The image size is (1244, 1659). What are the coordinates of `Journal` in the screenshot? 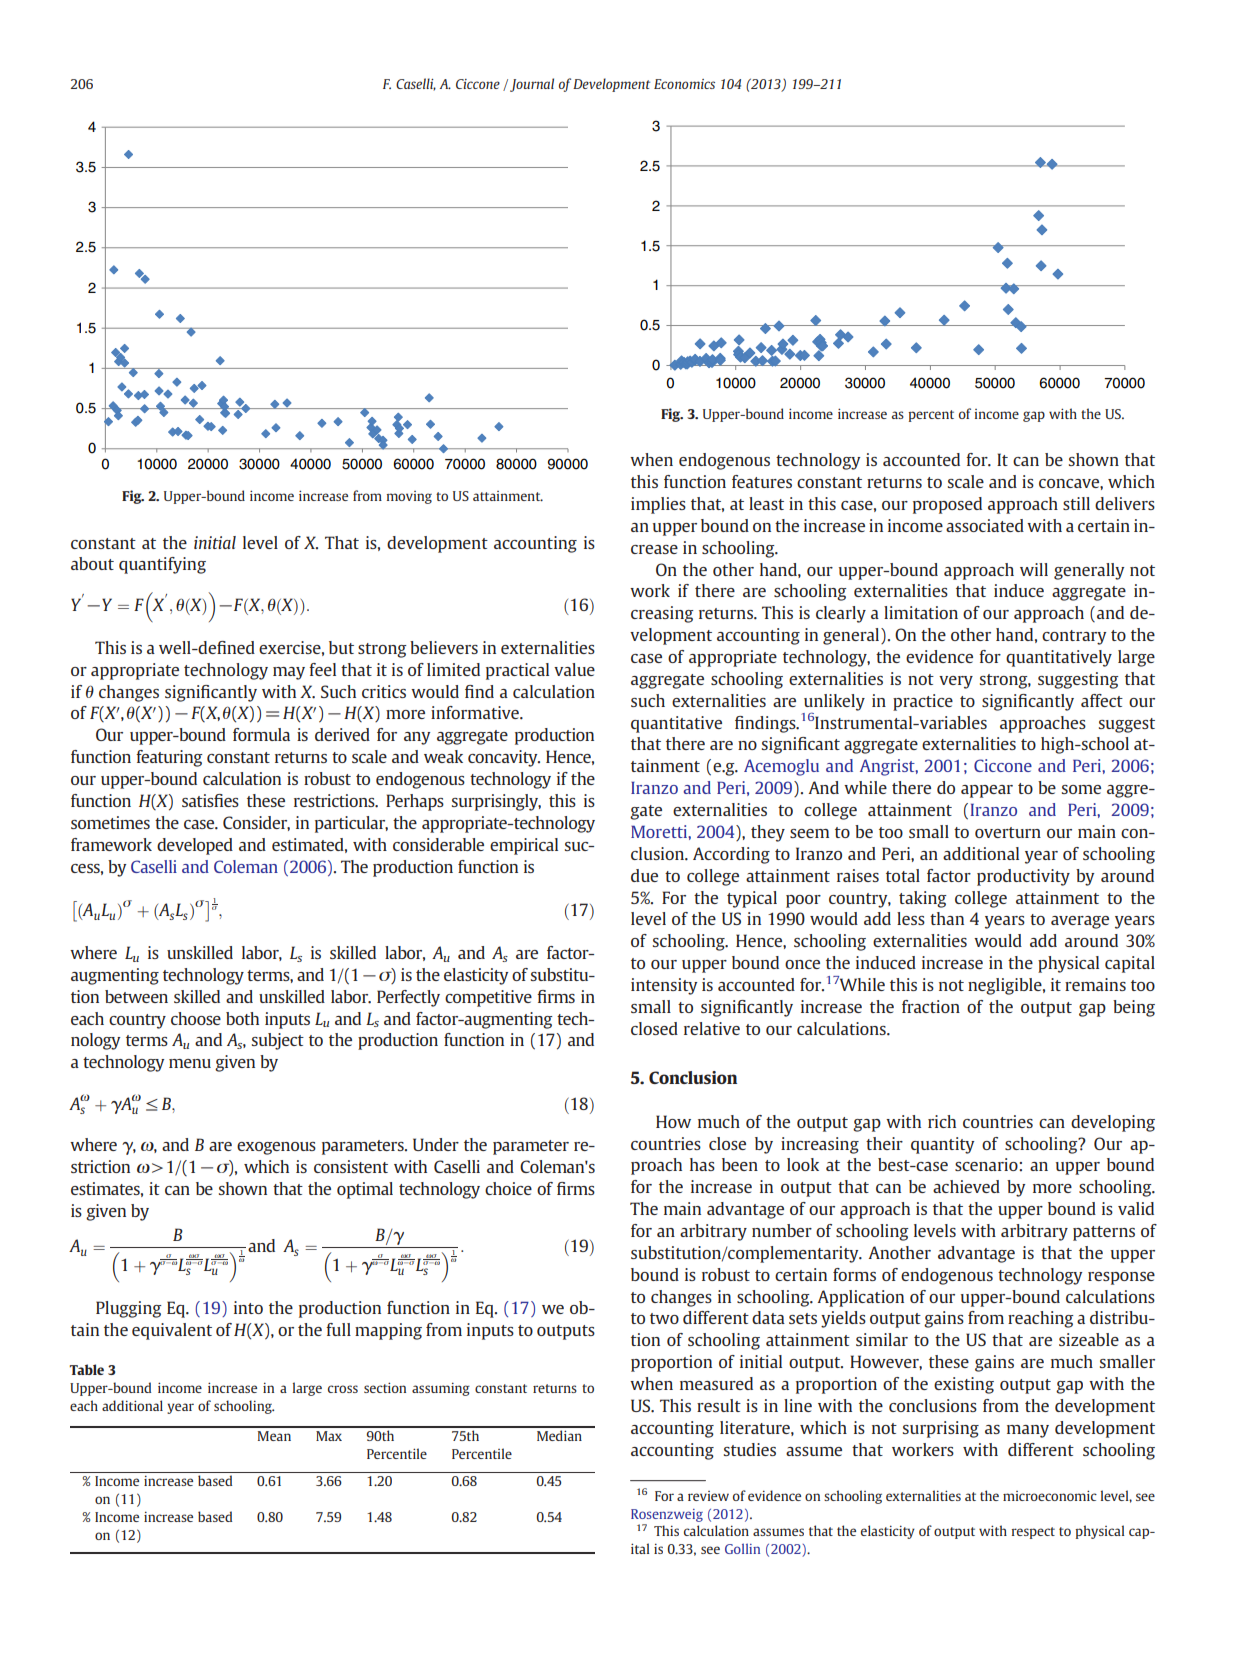 It's located at (532, 85).
